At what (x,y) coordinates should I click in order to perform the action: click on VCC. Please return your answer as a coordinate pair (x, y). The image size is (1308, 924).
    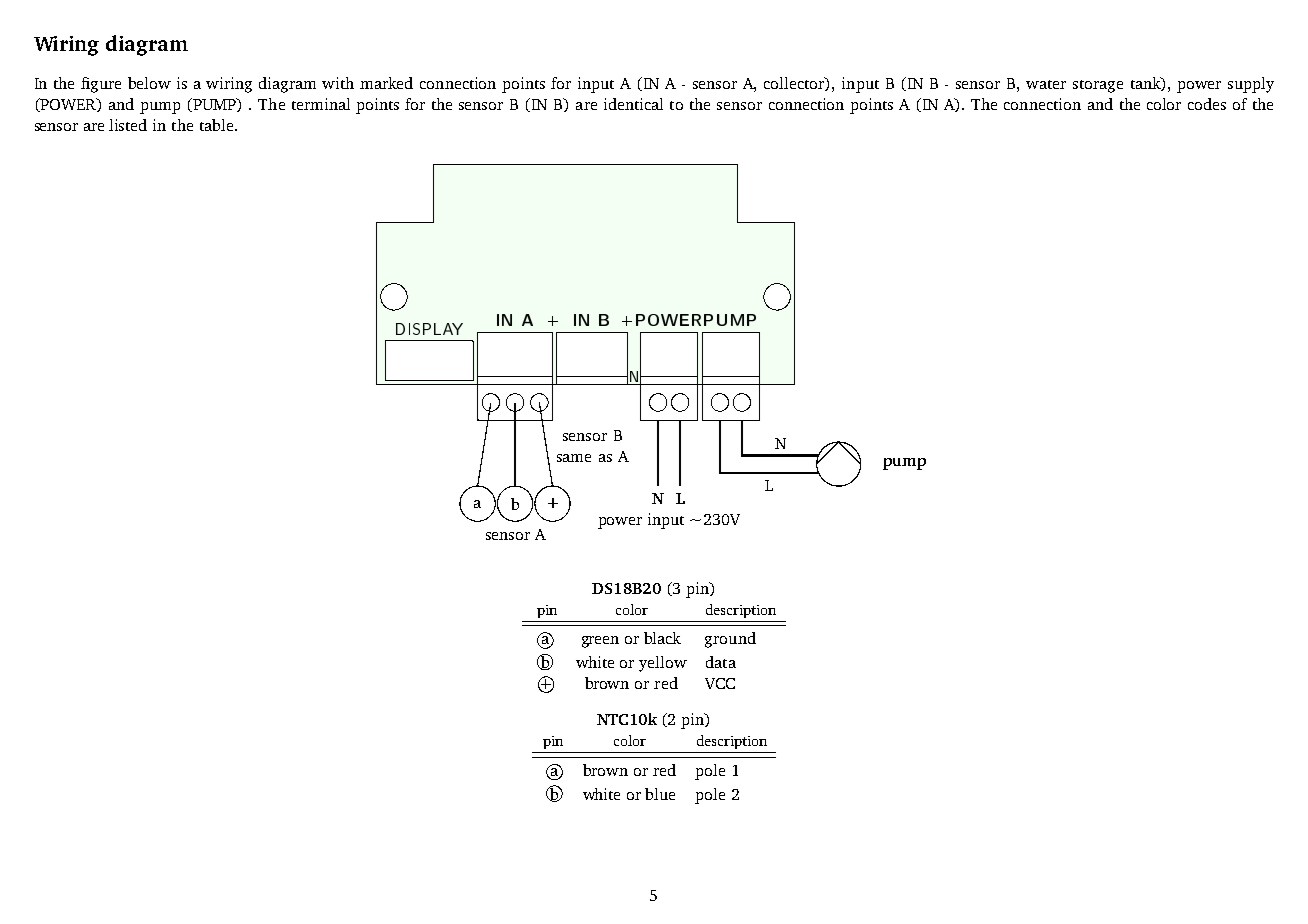
    Looking at the image, I should click on (720, 683).
